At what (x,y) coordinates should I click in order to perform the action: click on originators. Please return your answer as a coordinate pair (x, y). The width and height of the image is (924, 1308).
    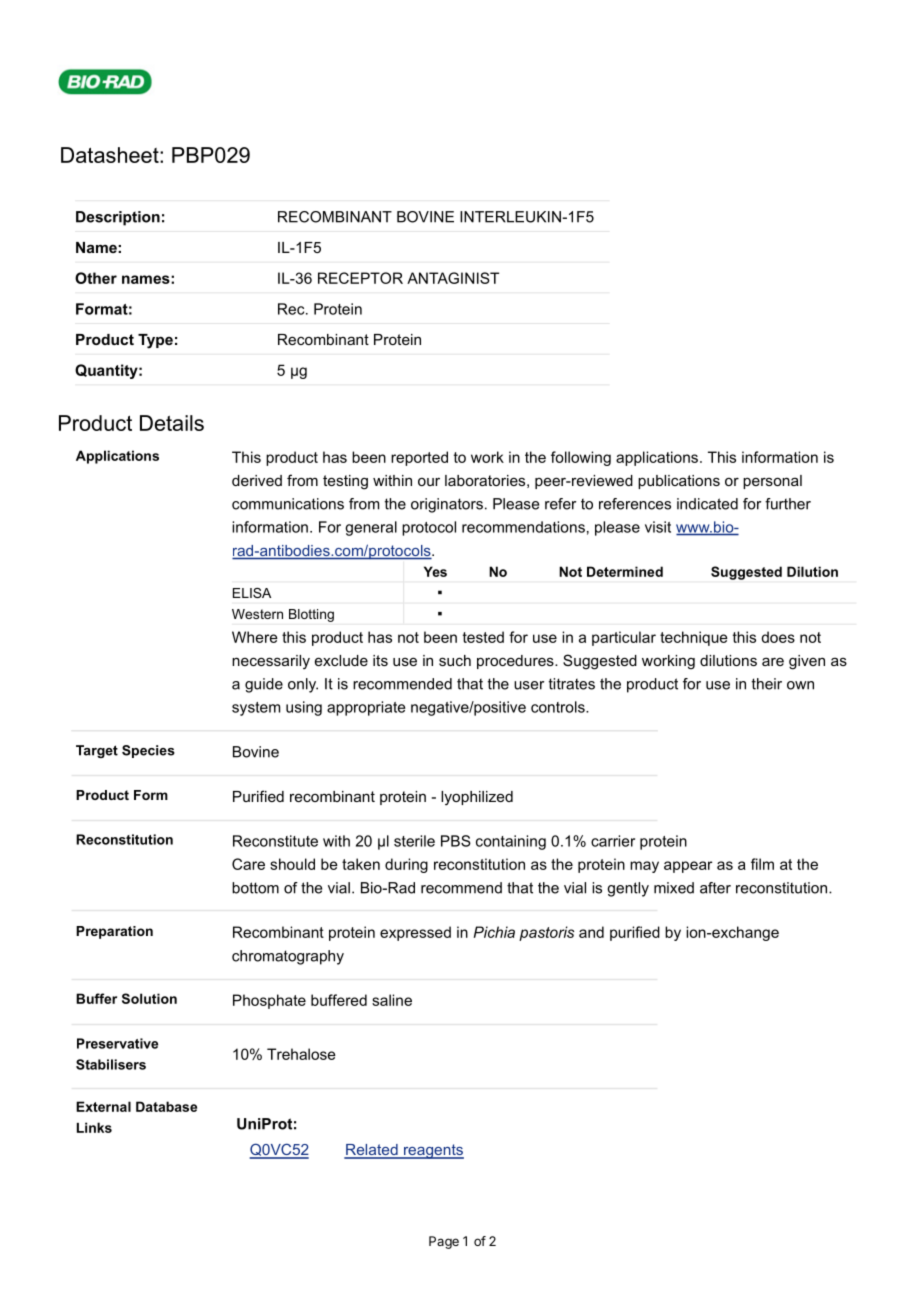
    Looking at the image, I should click on (447, 505).
